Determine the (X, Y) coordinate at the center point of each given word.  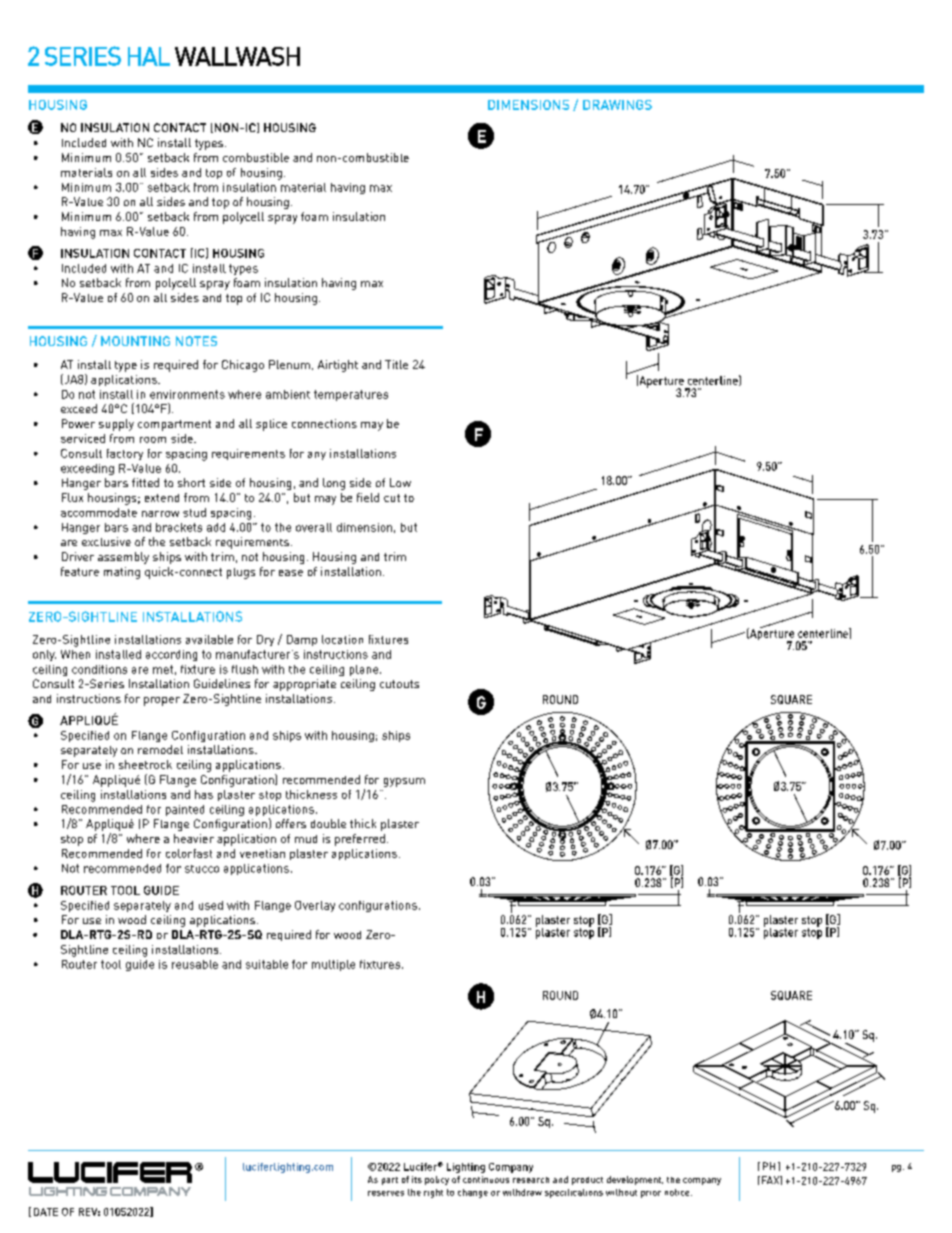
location (342, 639)
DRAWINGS (617, 105)
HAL (149, 56)
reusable (195, 964)
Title (396, 364)
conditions (99, 669)
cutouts (399, 684)
